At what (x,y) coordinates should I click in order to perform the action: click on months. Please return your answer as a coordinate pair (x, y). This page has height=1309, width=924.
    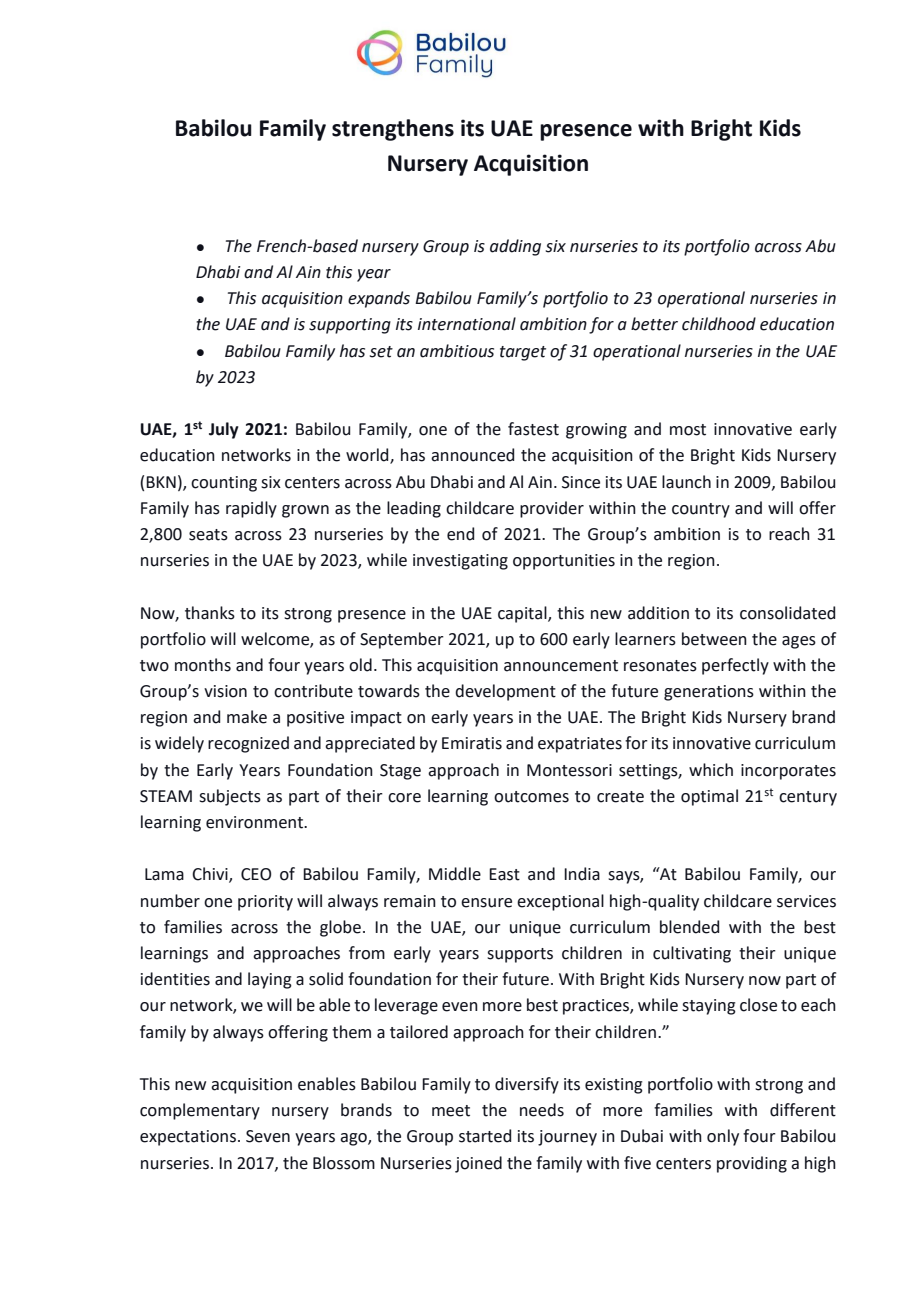
    Looking at the image, I should click on (203, 665).
